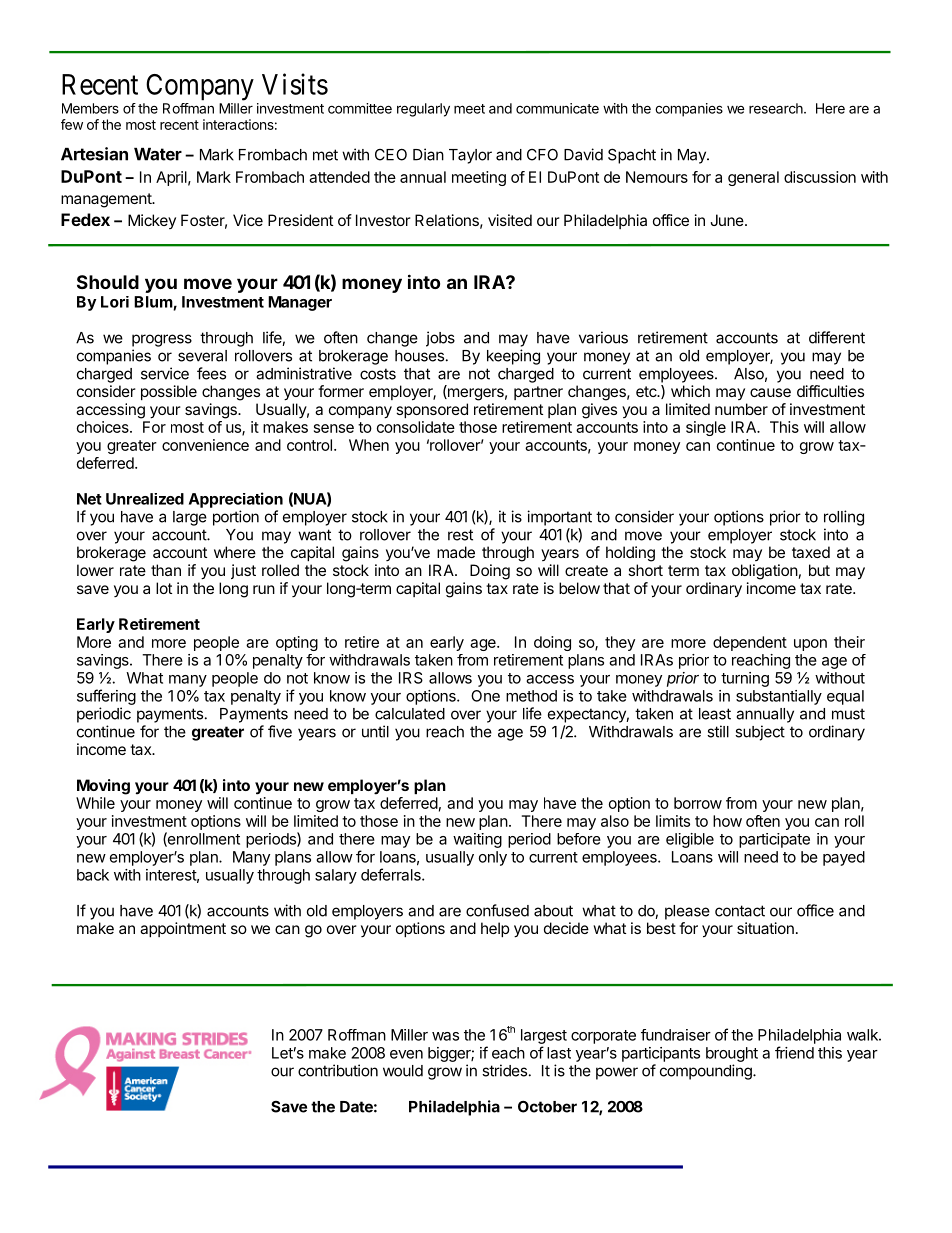 Image resolution: width=952 pixels, height=1233 pixels. What do you see at coordinates (777, 108) in the page?
I see `research` at bounding box center [777, 108].
